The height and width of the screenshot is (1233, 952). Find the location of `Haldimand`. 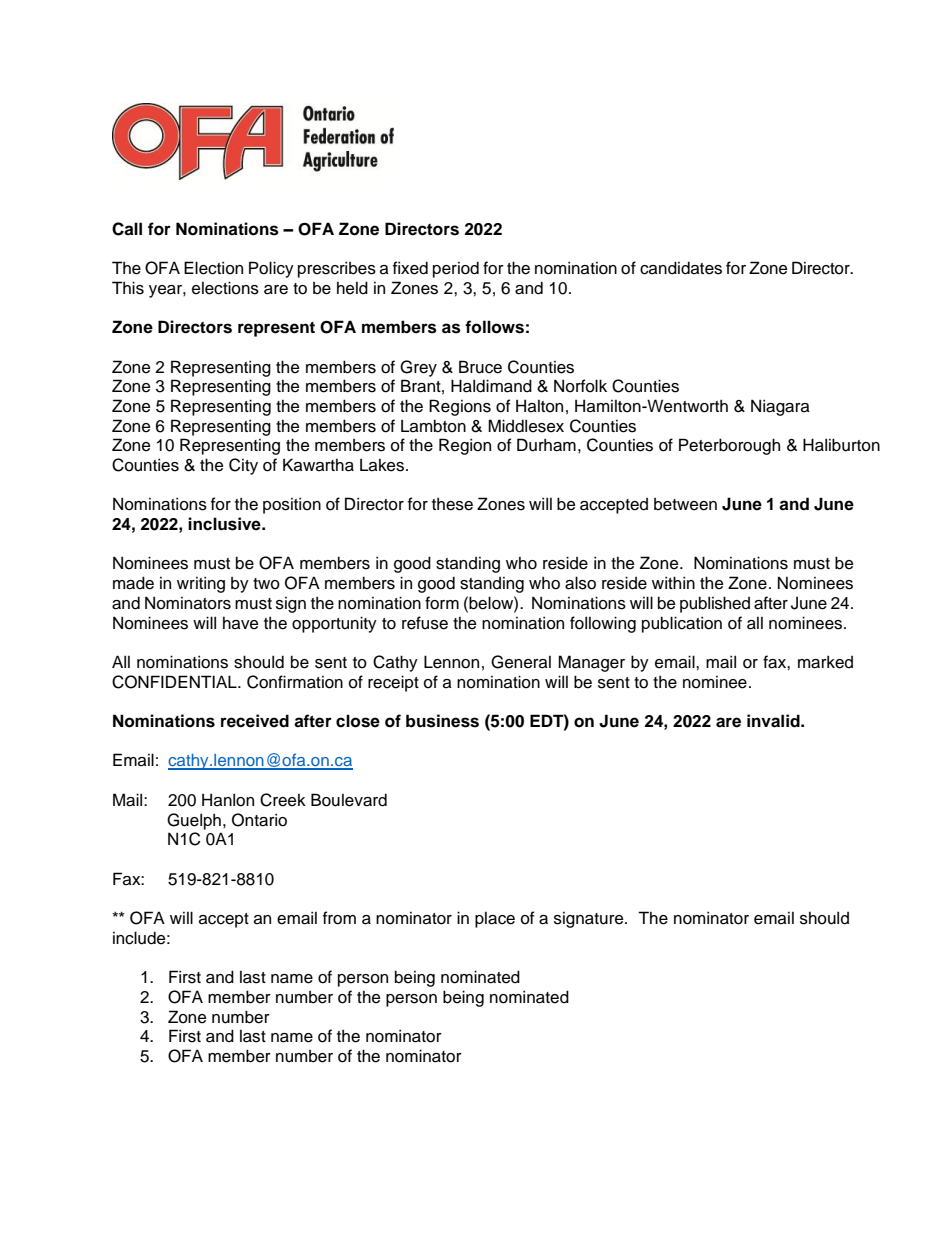

Haldimand is located at coordinates (491, 386).
